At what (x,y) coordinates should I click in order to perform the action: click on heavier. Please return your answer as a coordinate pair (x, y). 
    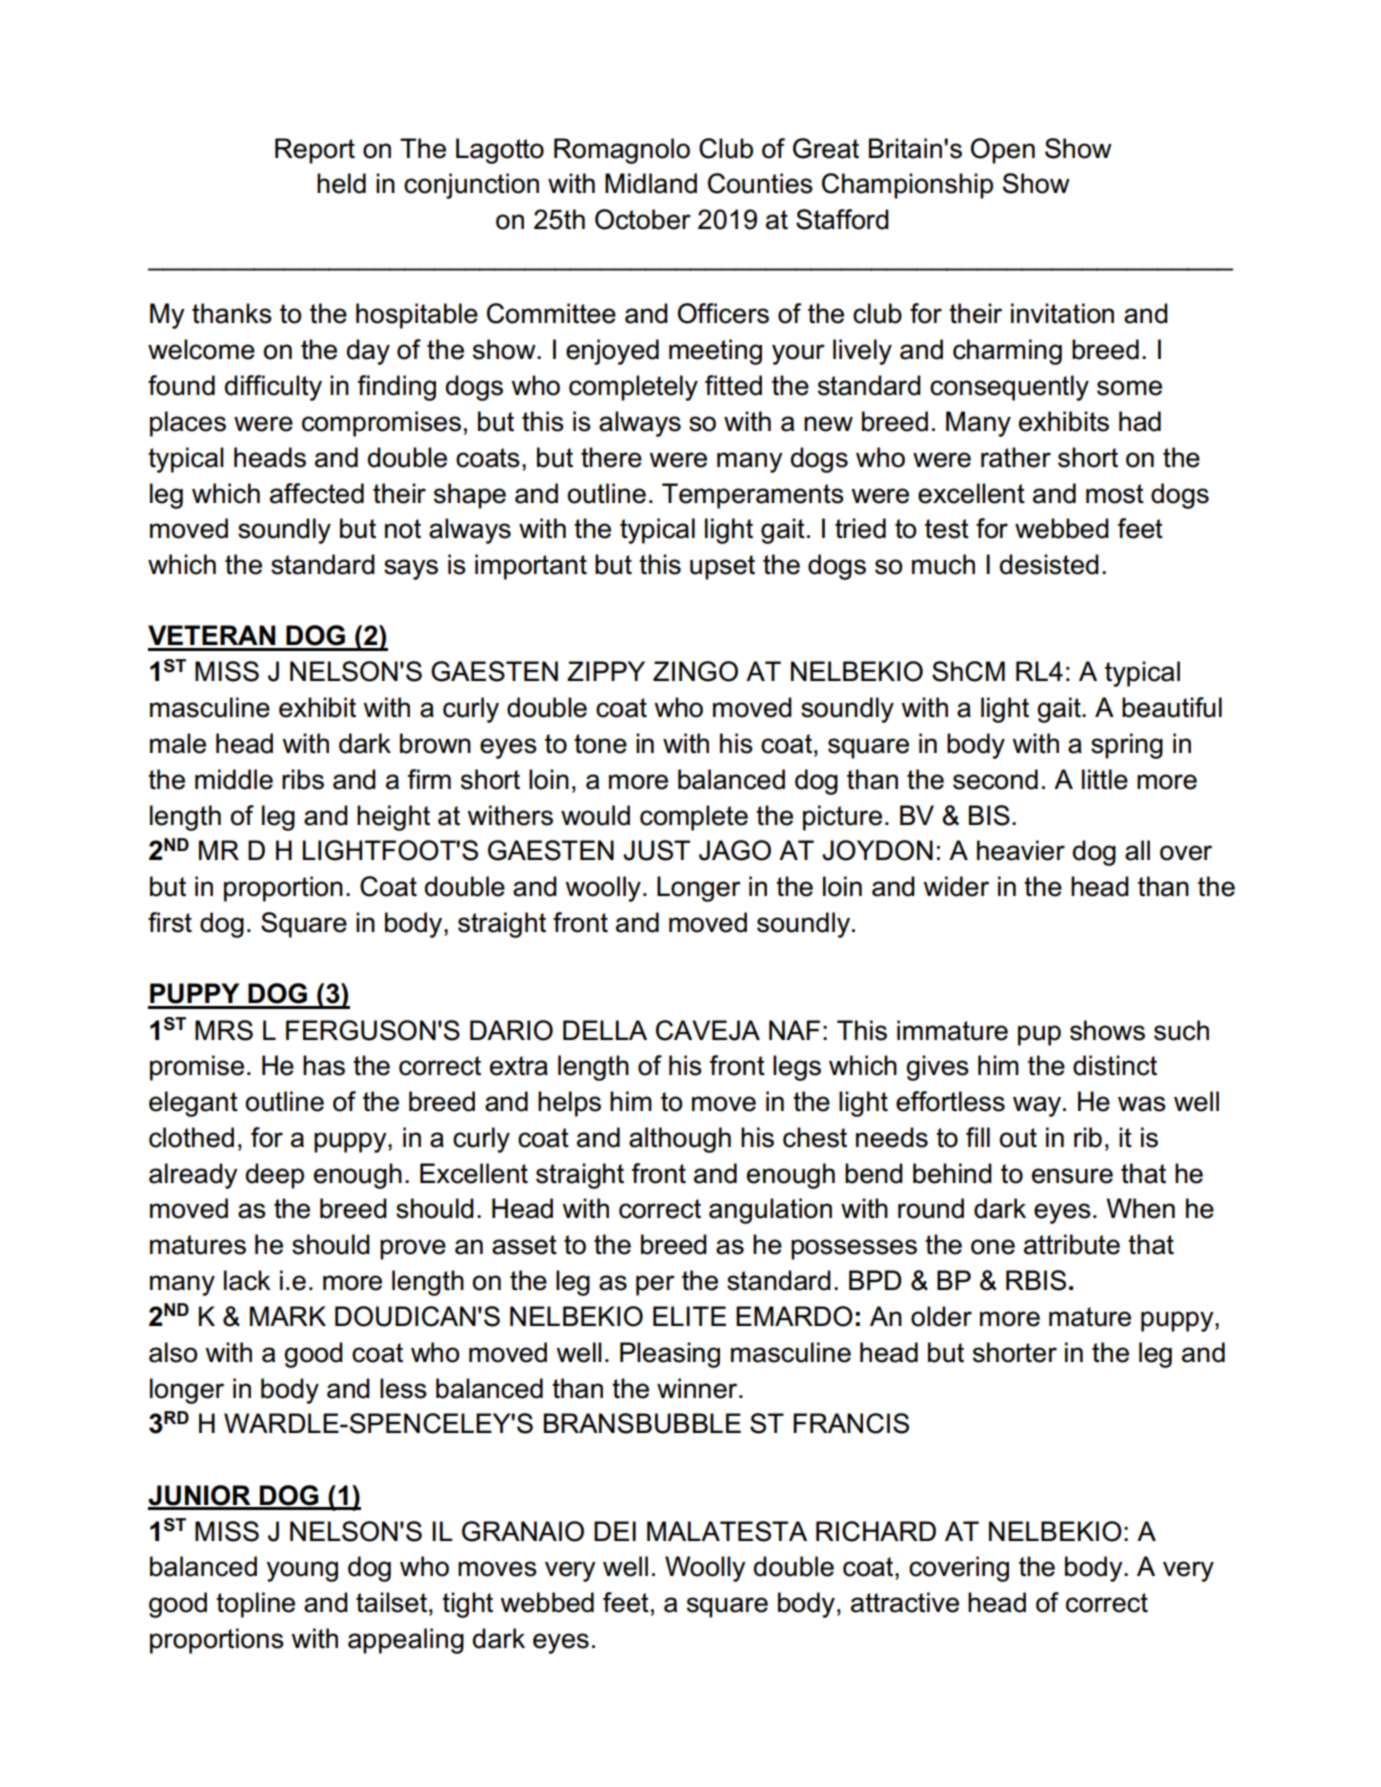
    Looking at the image, I should click on (1021, 850).
